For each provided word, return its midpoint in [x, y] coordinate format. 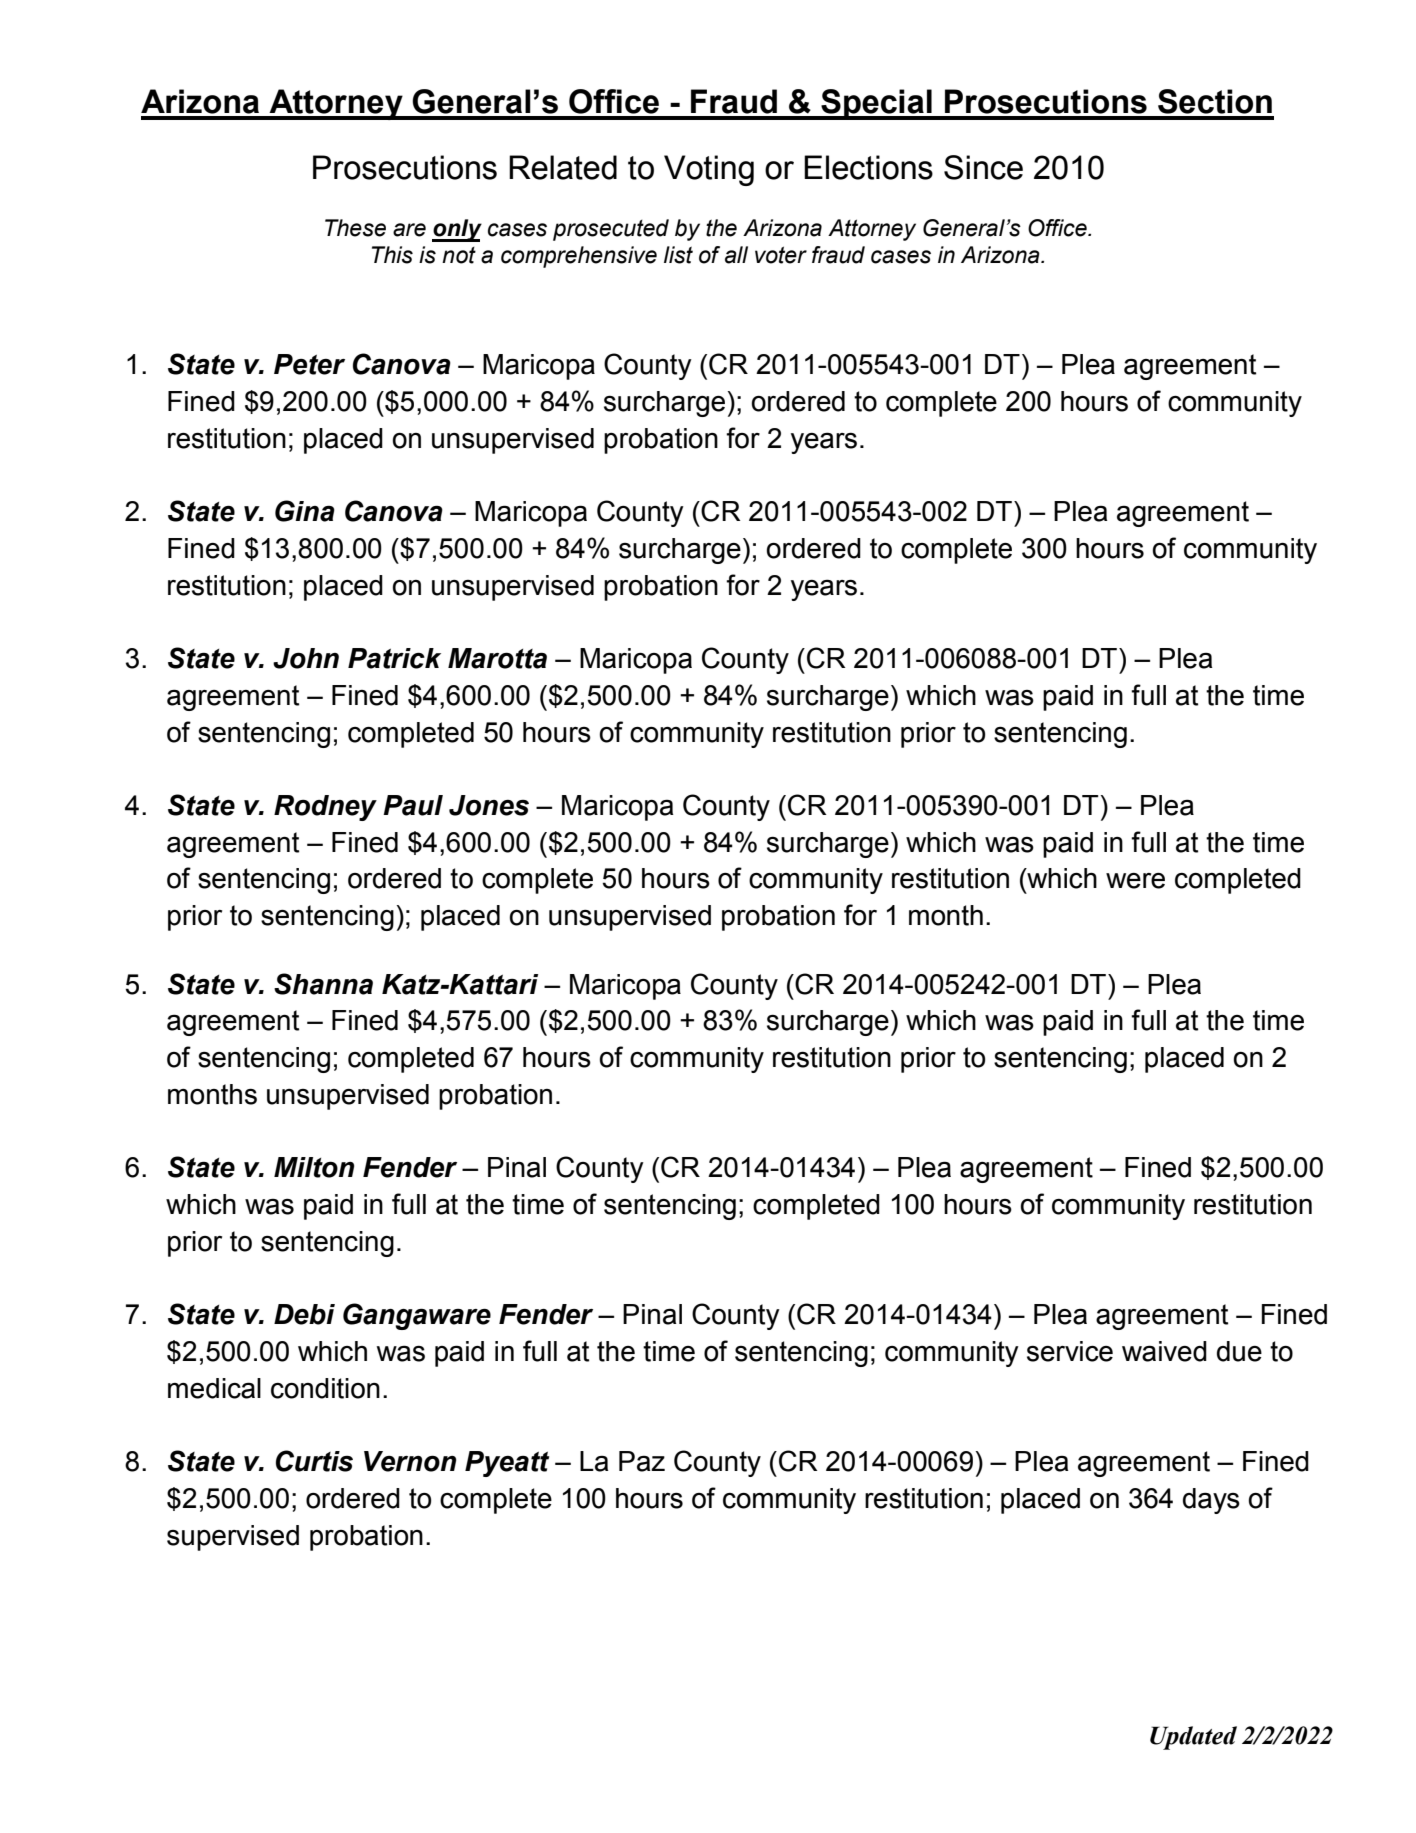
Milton [314, 1167]
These [355, 228]
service [1070, 1351]
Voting [709, 170]
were [1135, 881]
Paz [642, 1461]
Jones [489, 805]
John [306, 658]
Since [983, 167]
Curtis [314, 1461]
